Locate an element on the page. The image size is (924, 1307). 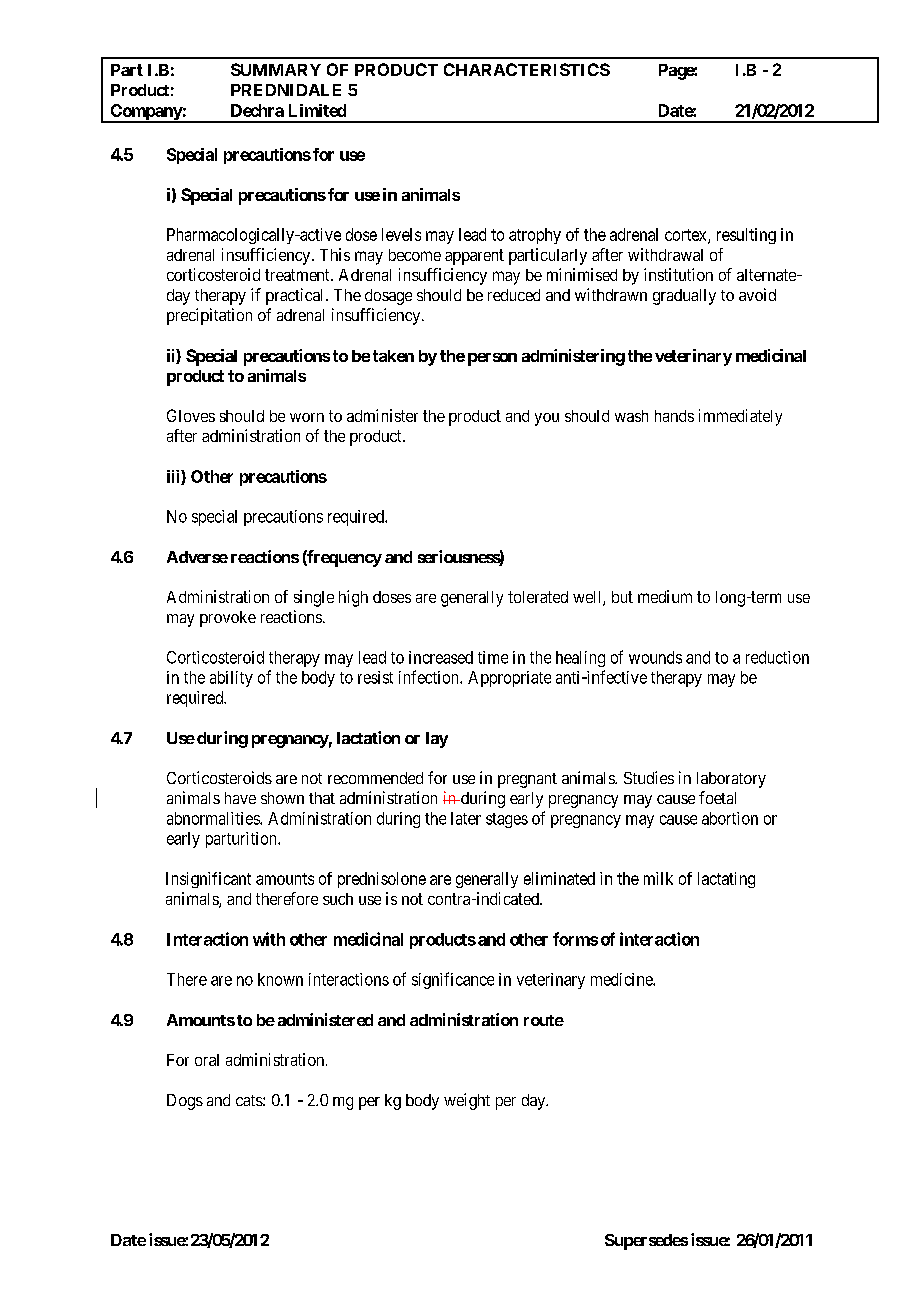
tolerated is located at coordinates (538, 597).
